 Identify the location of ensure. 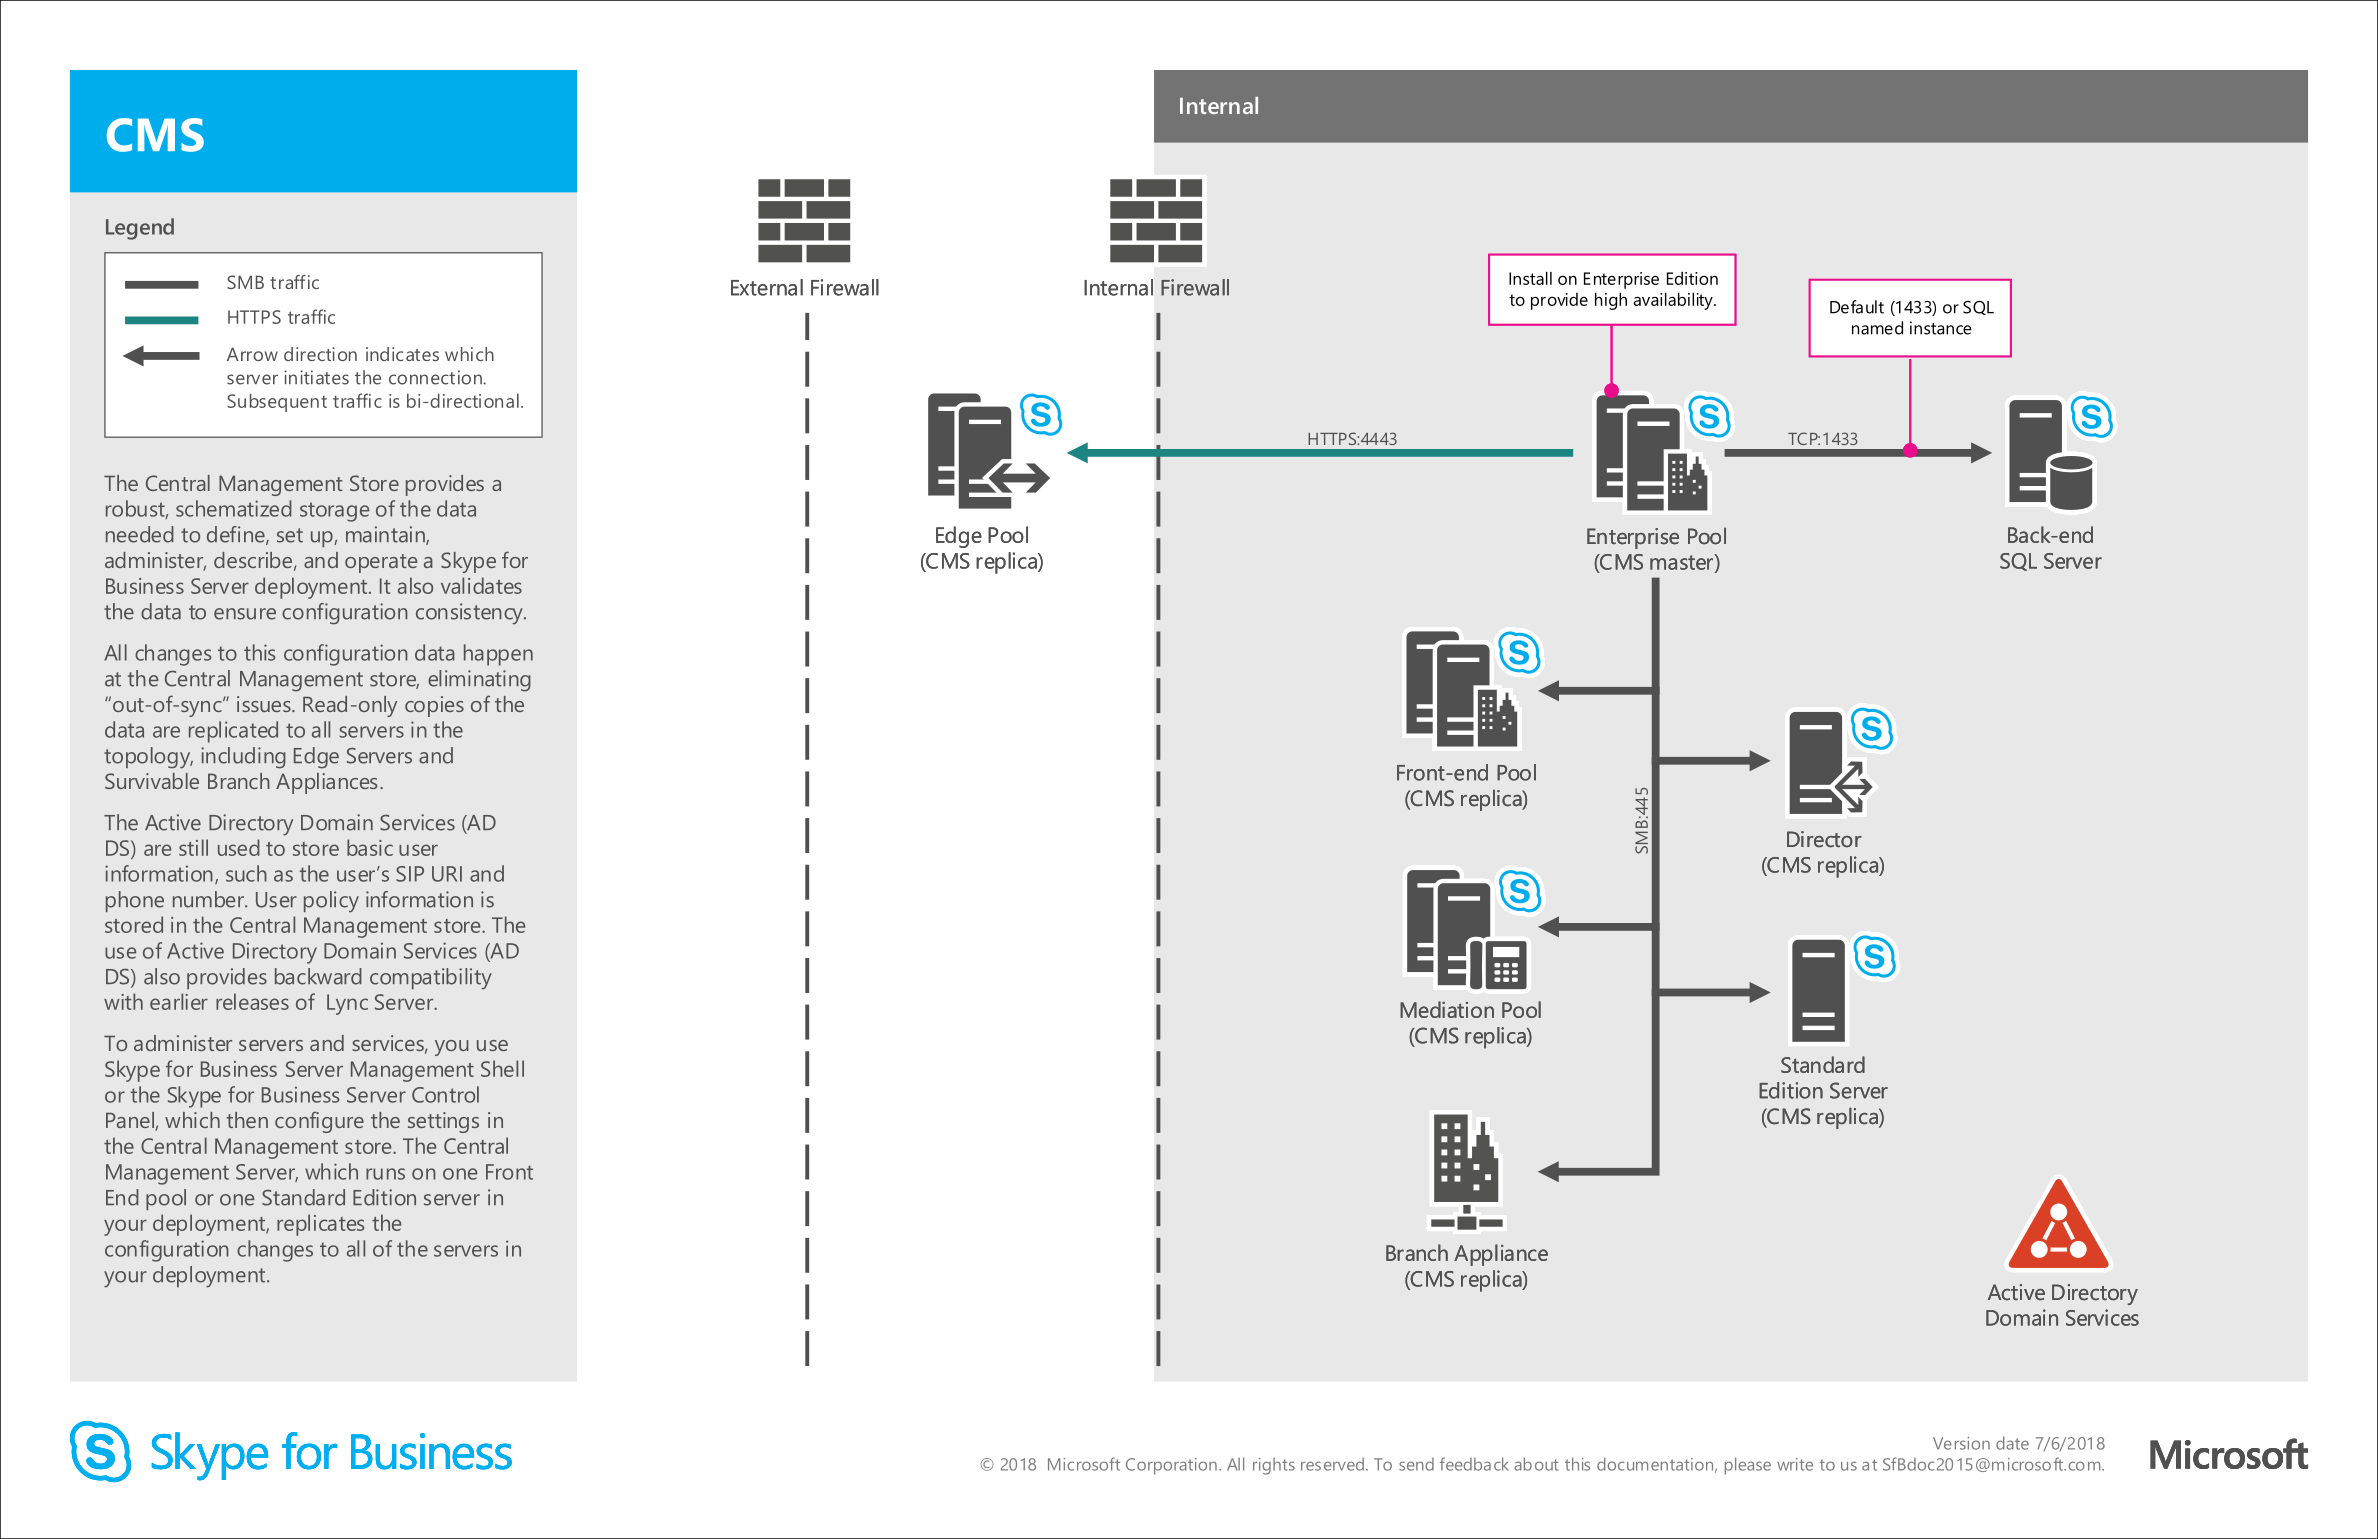
(245, 614).
